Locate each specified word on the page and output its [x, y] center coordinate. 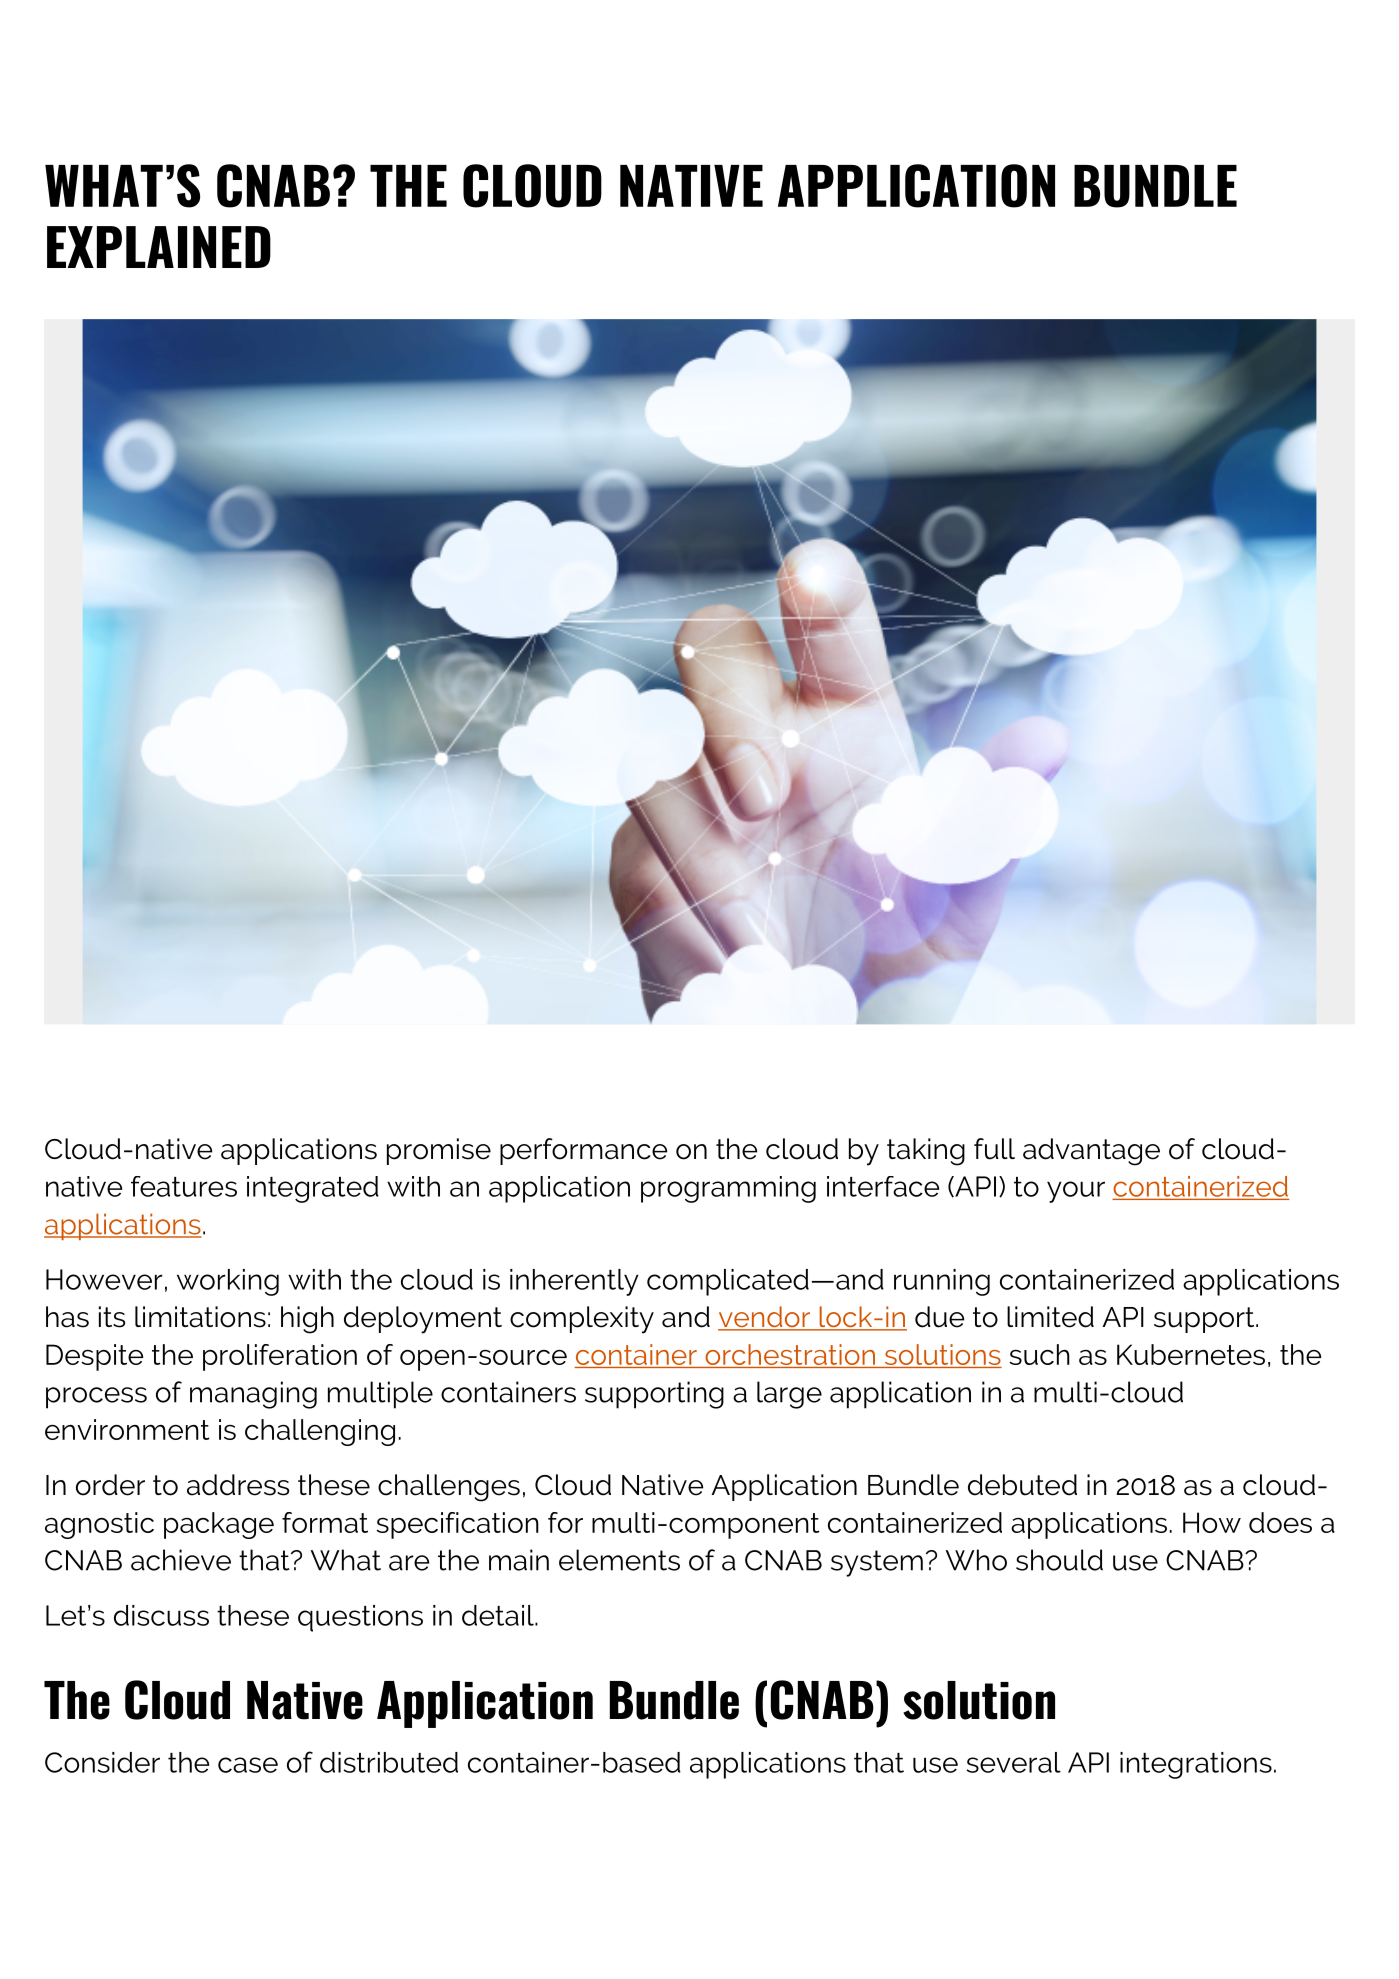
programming [728, 1189]
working [228, 1282]
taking [926, 1152]
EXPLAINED [159, 247]
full [994, 1149]
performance [583, 1151]
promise [439, 1151]
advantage [1091, 1152]
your [1076, 1192]
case [248, 1765]
